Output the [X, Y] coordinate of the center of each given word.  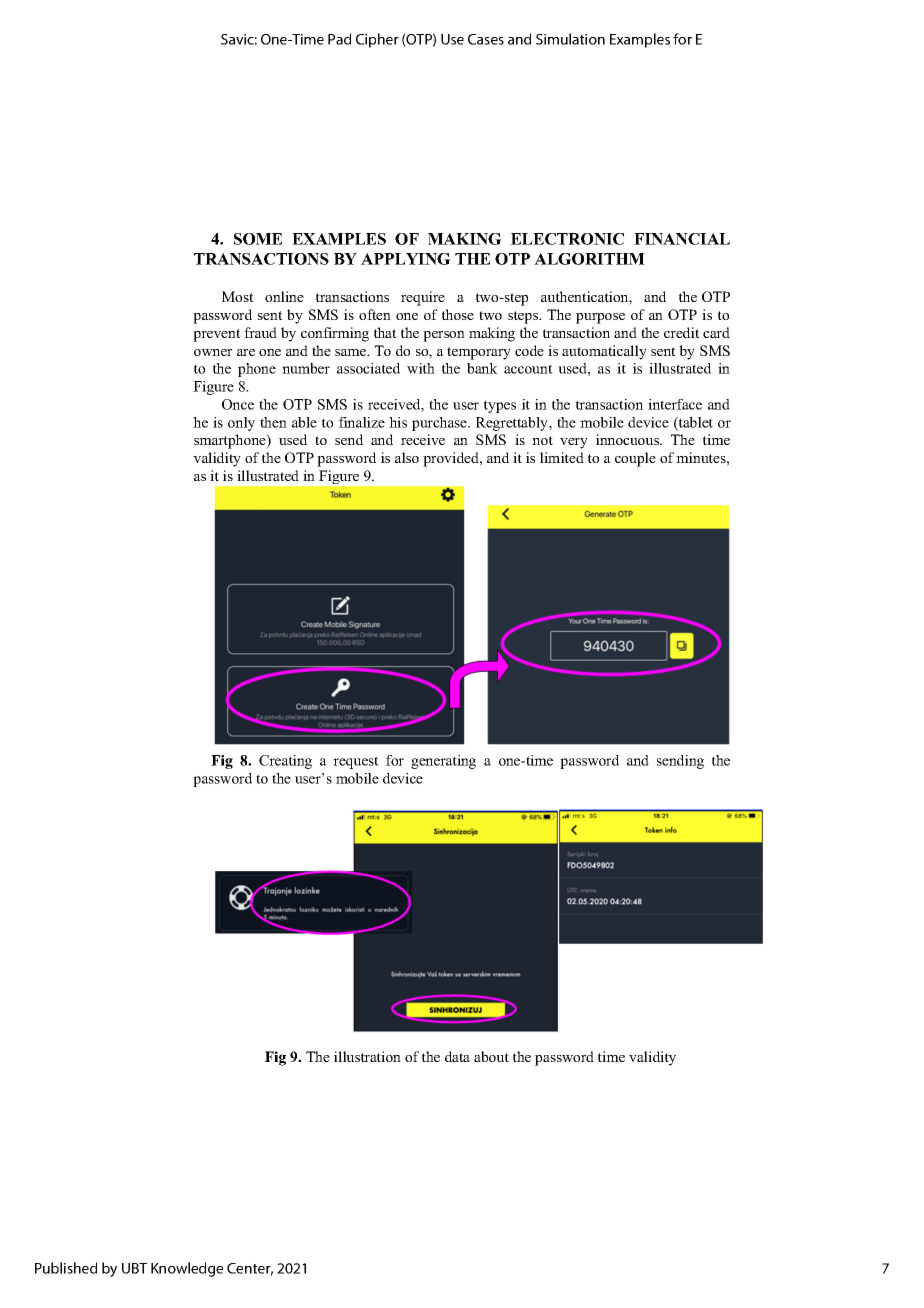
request [356, 762]
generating [443, 762]
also [407, 457]
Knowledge [187, 1269]
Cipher [377, 40]
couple [635, 459]
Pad [339, 39]
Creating [285, 762]
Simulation [570, 39]
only [241, 424]
